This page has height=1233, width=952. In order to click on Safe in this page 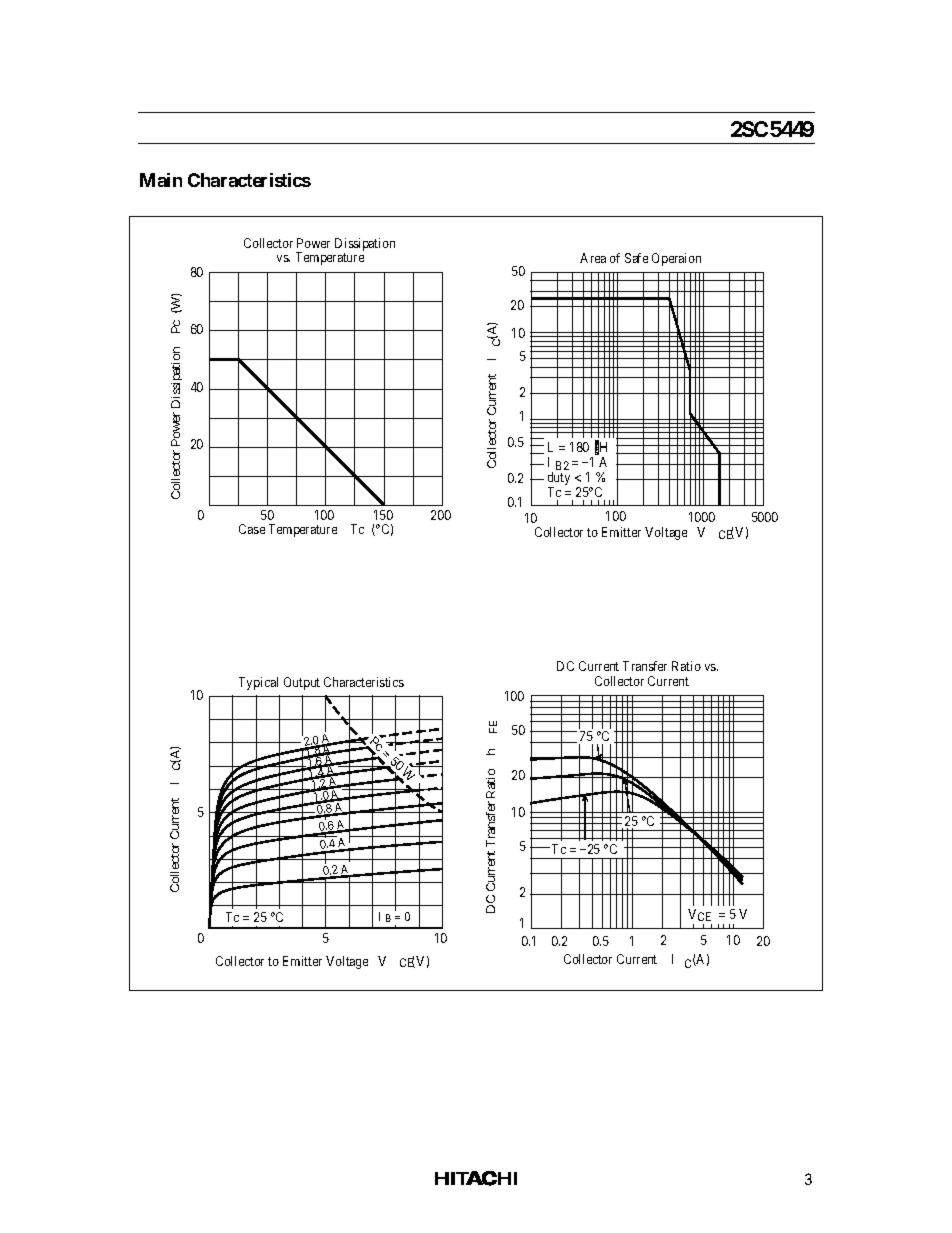, I will do `click(636, 258)`.
